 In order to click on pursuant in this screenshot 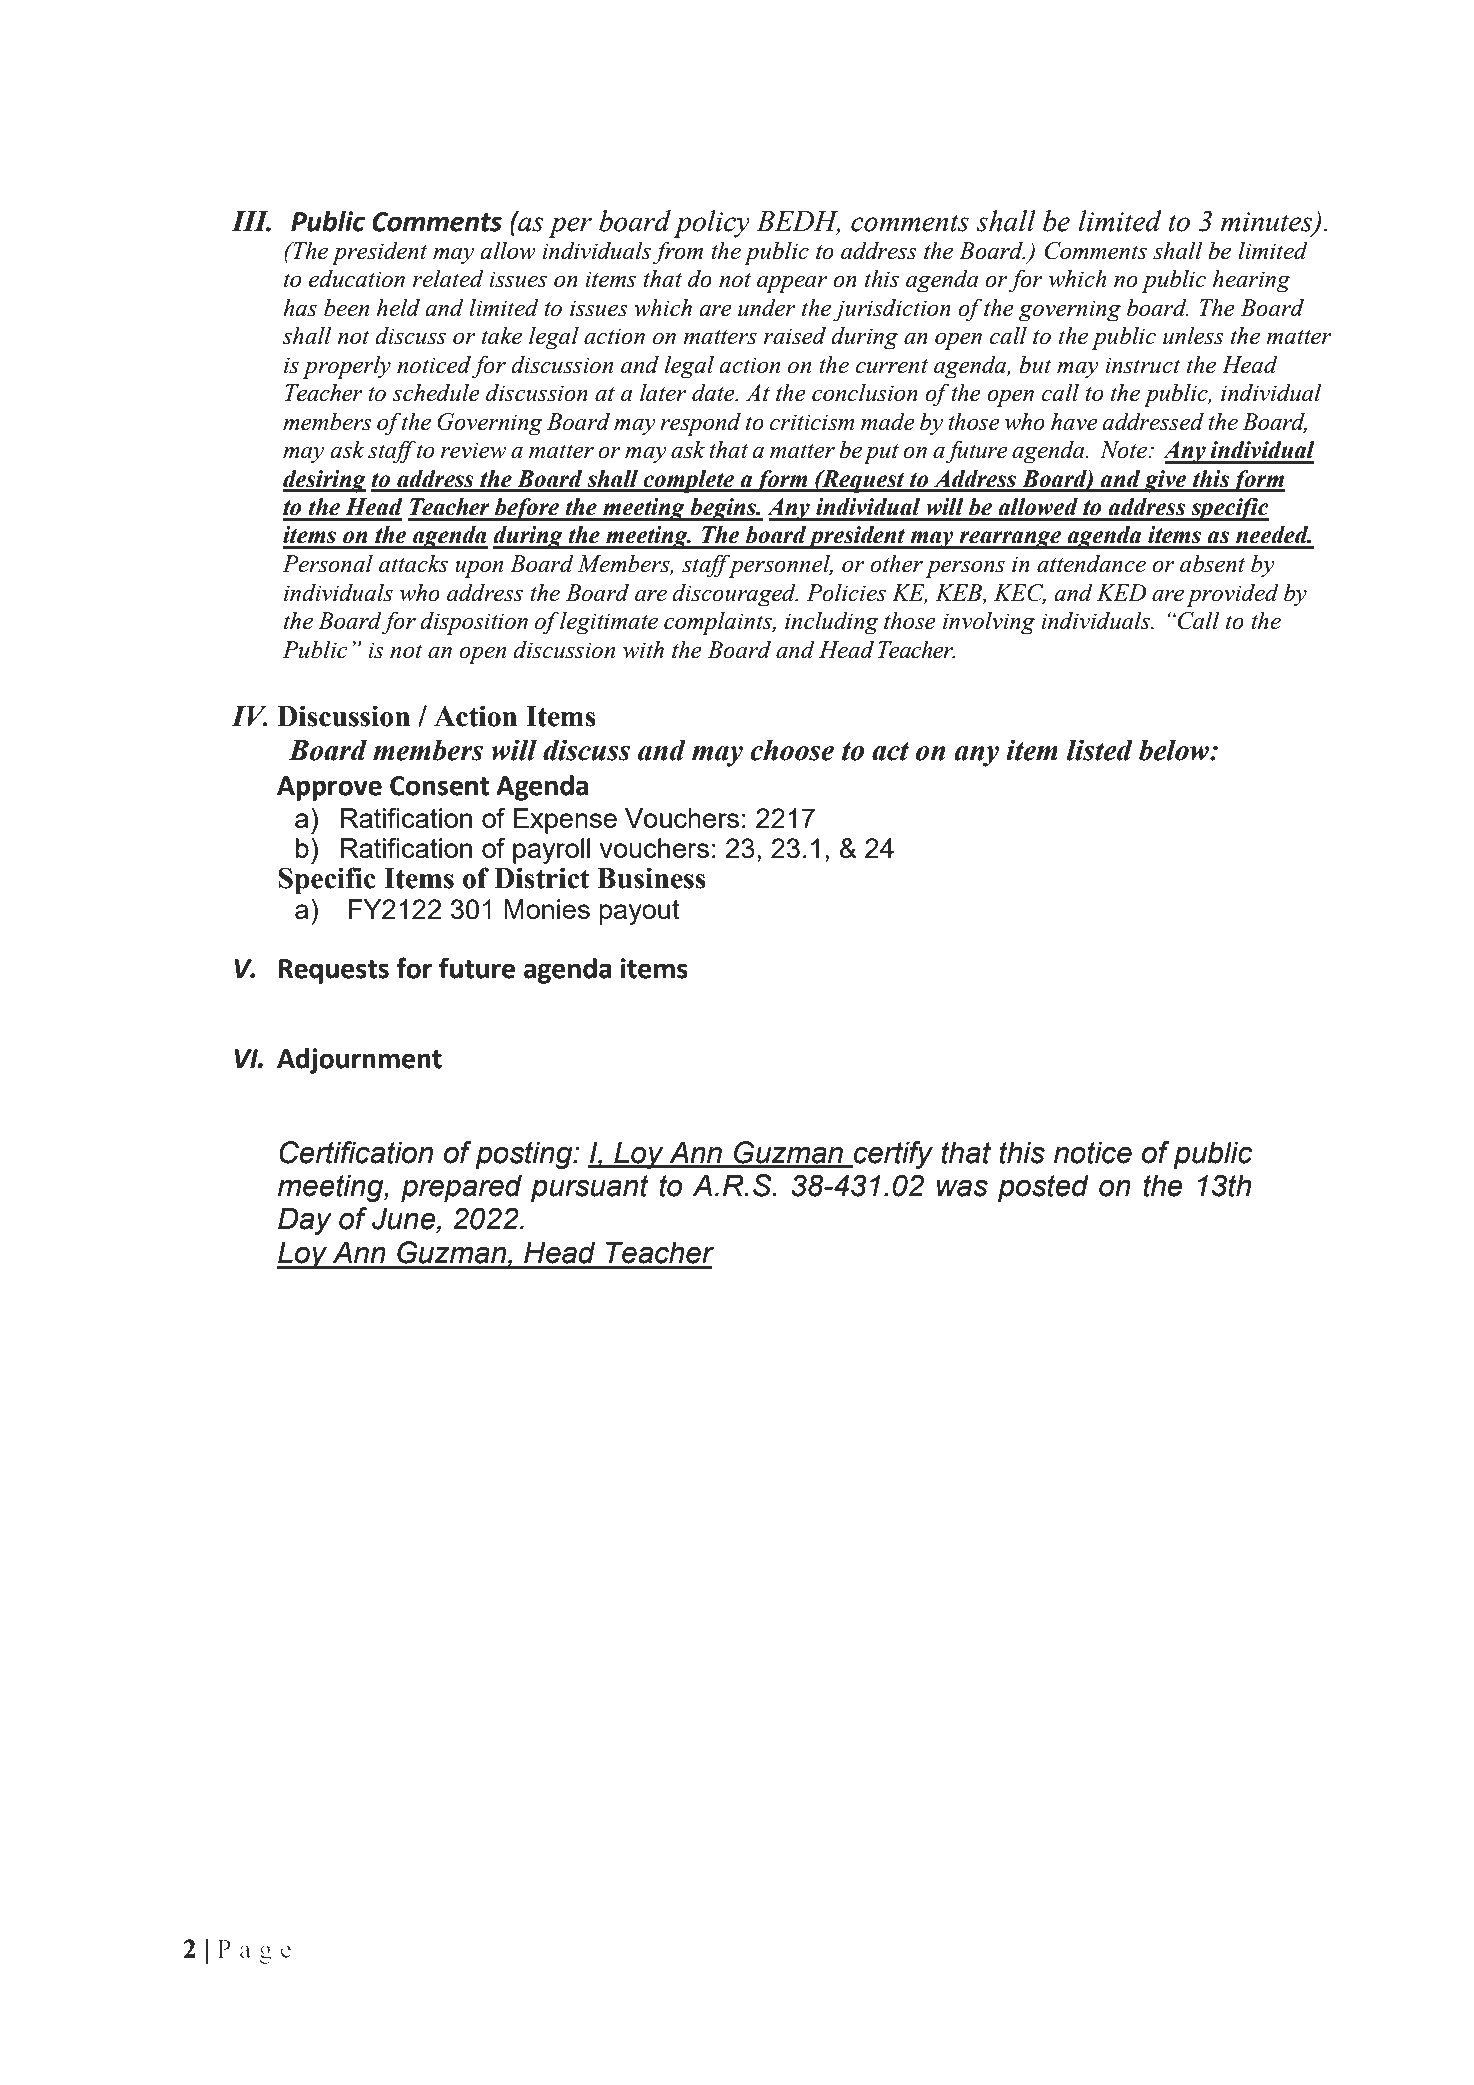, I will do `click(590, 1188)`.
